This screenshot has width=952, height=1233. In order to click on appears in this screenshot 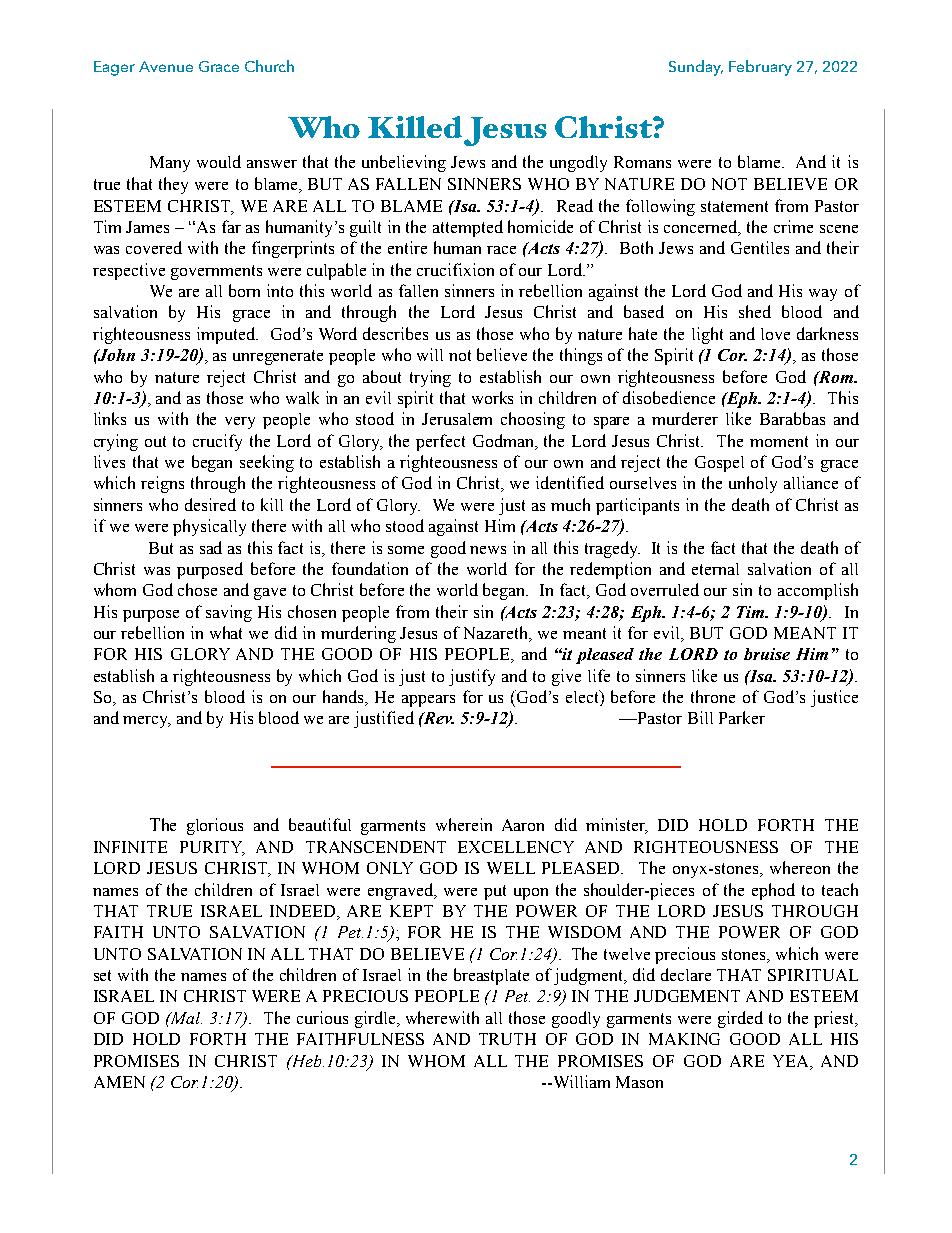, I will do `click(428, 701)`.
